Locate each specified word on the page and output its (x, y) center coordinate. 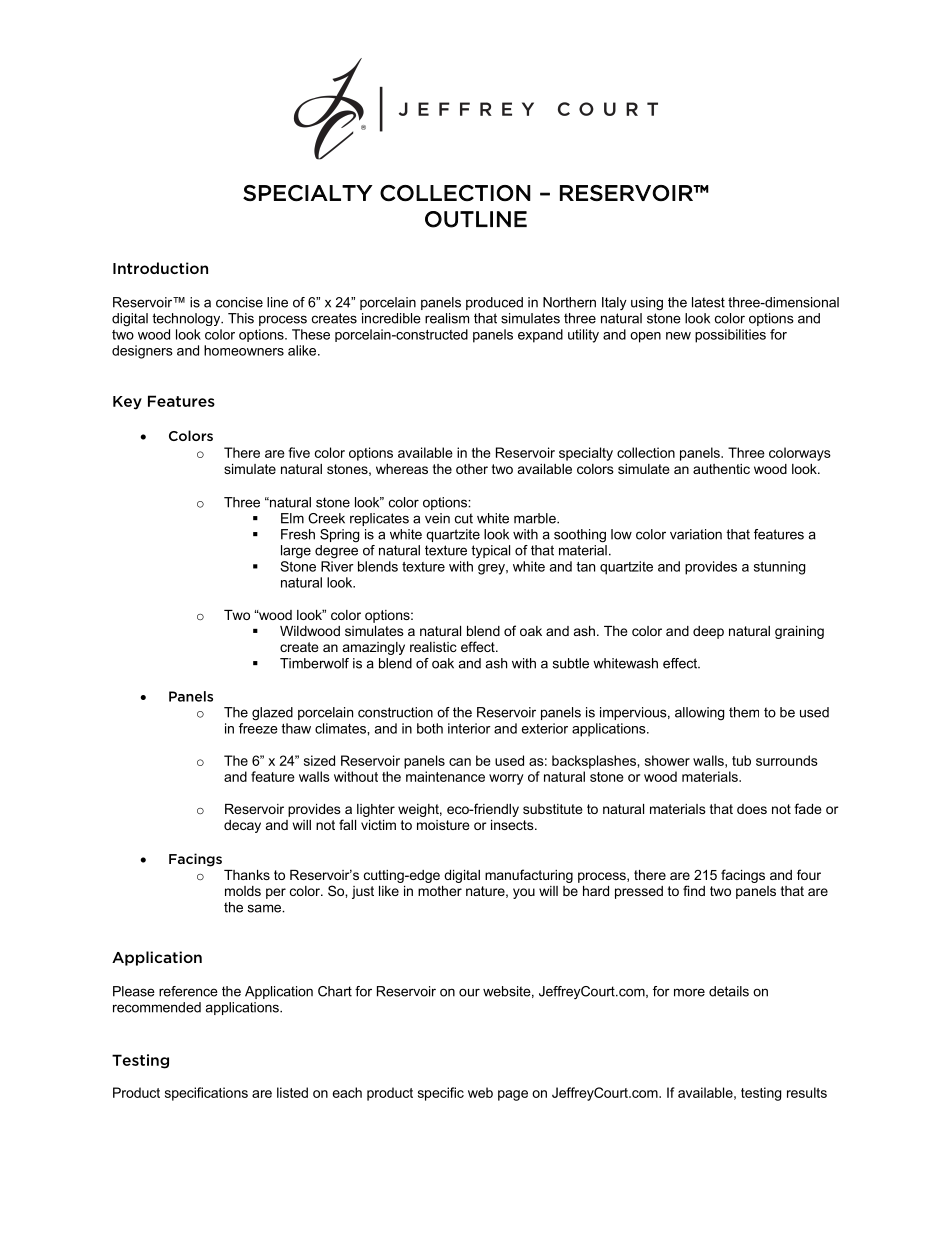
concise (239, 302)
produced (494, 303)
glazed (272, 714)
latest (708, 302)
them (744, 712)
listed (292, 1092)
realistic (433, 647)
